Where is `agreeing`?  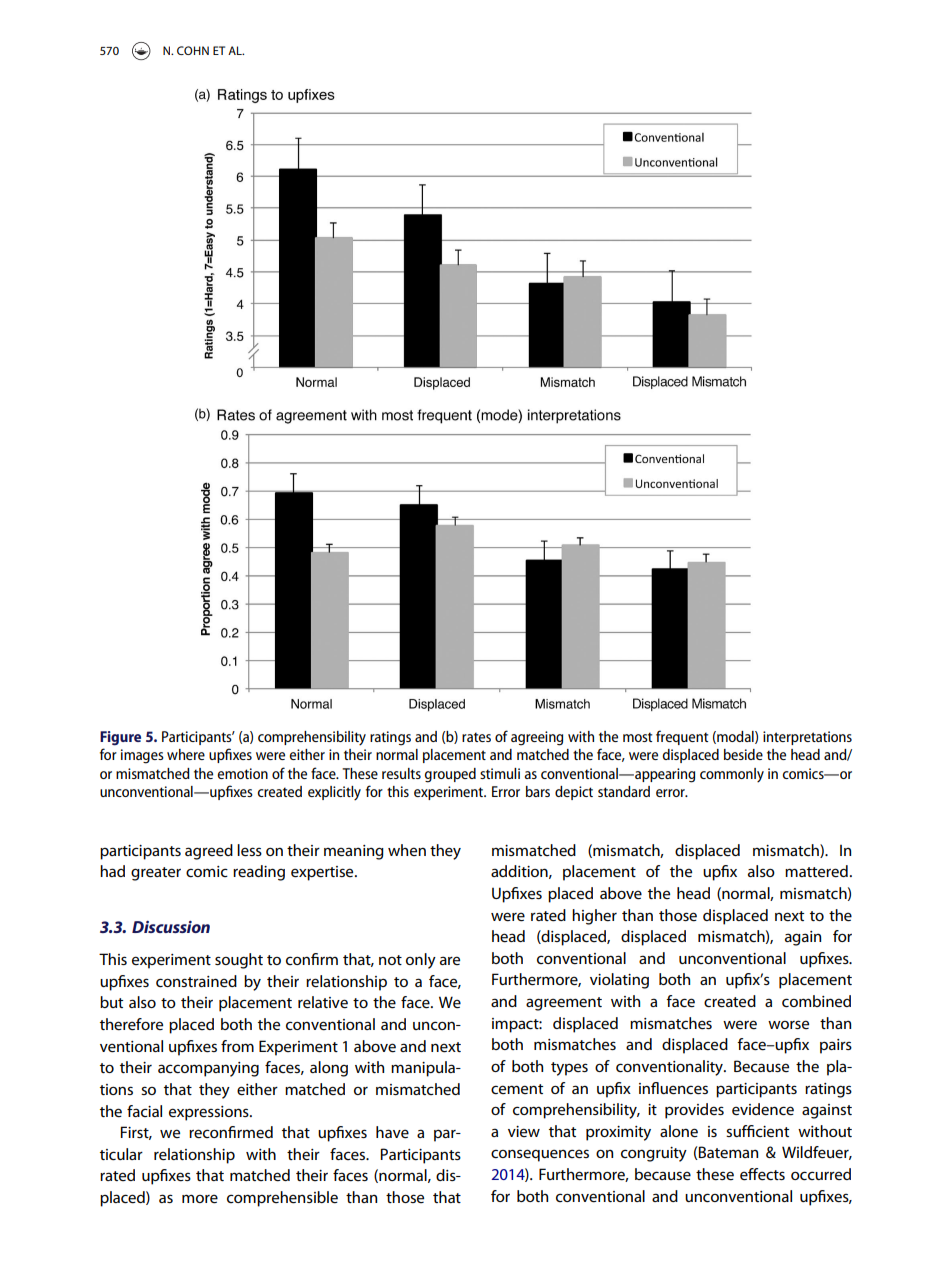 agreeing is located at coordinates (537, 738).
